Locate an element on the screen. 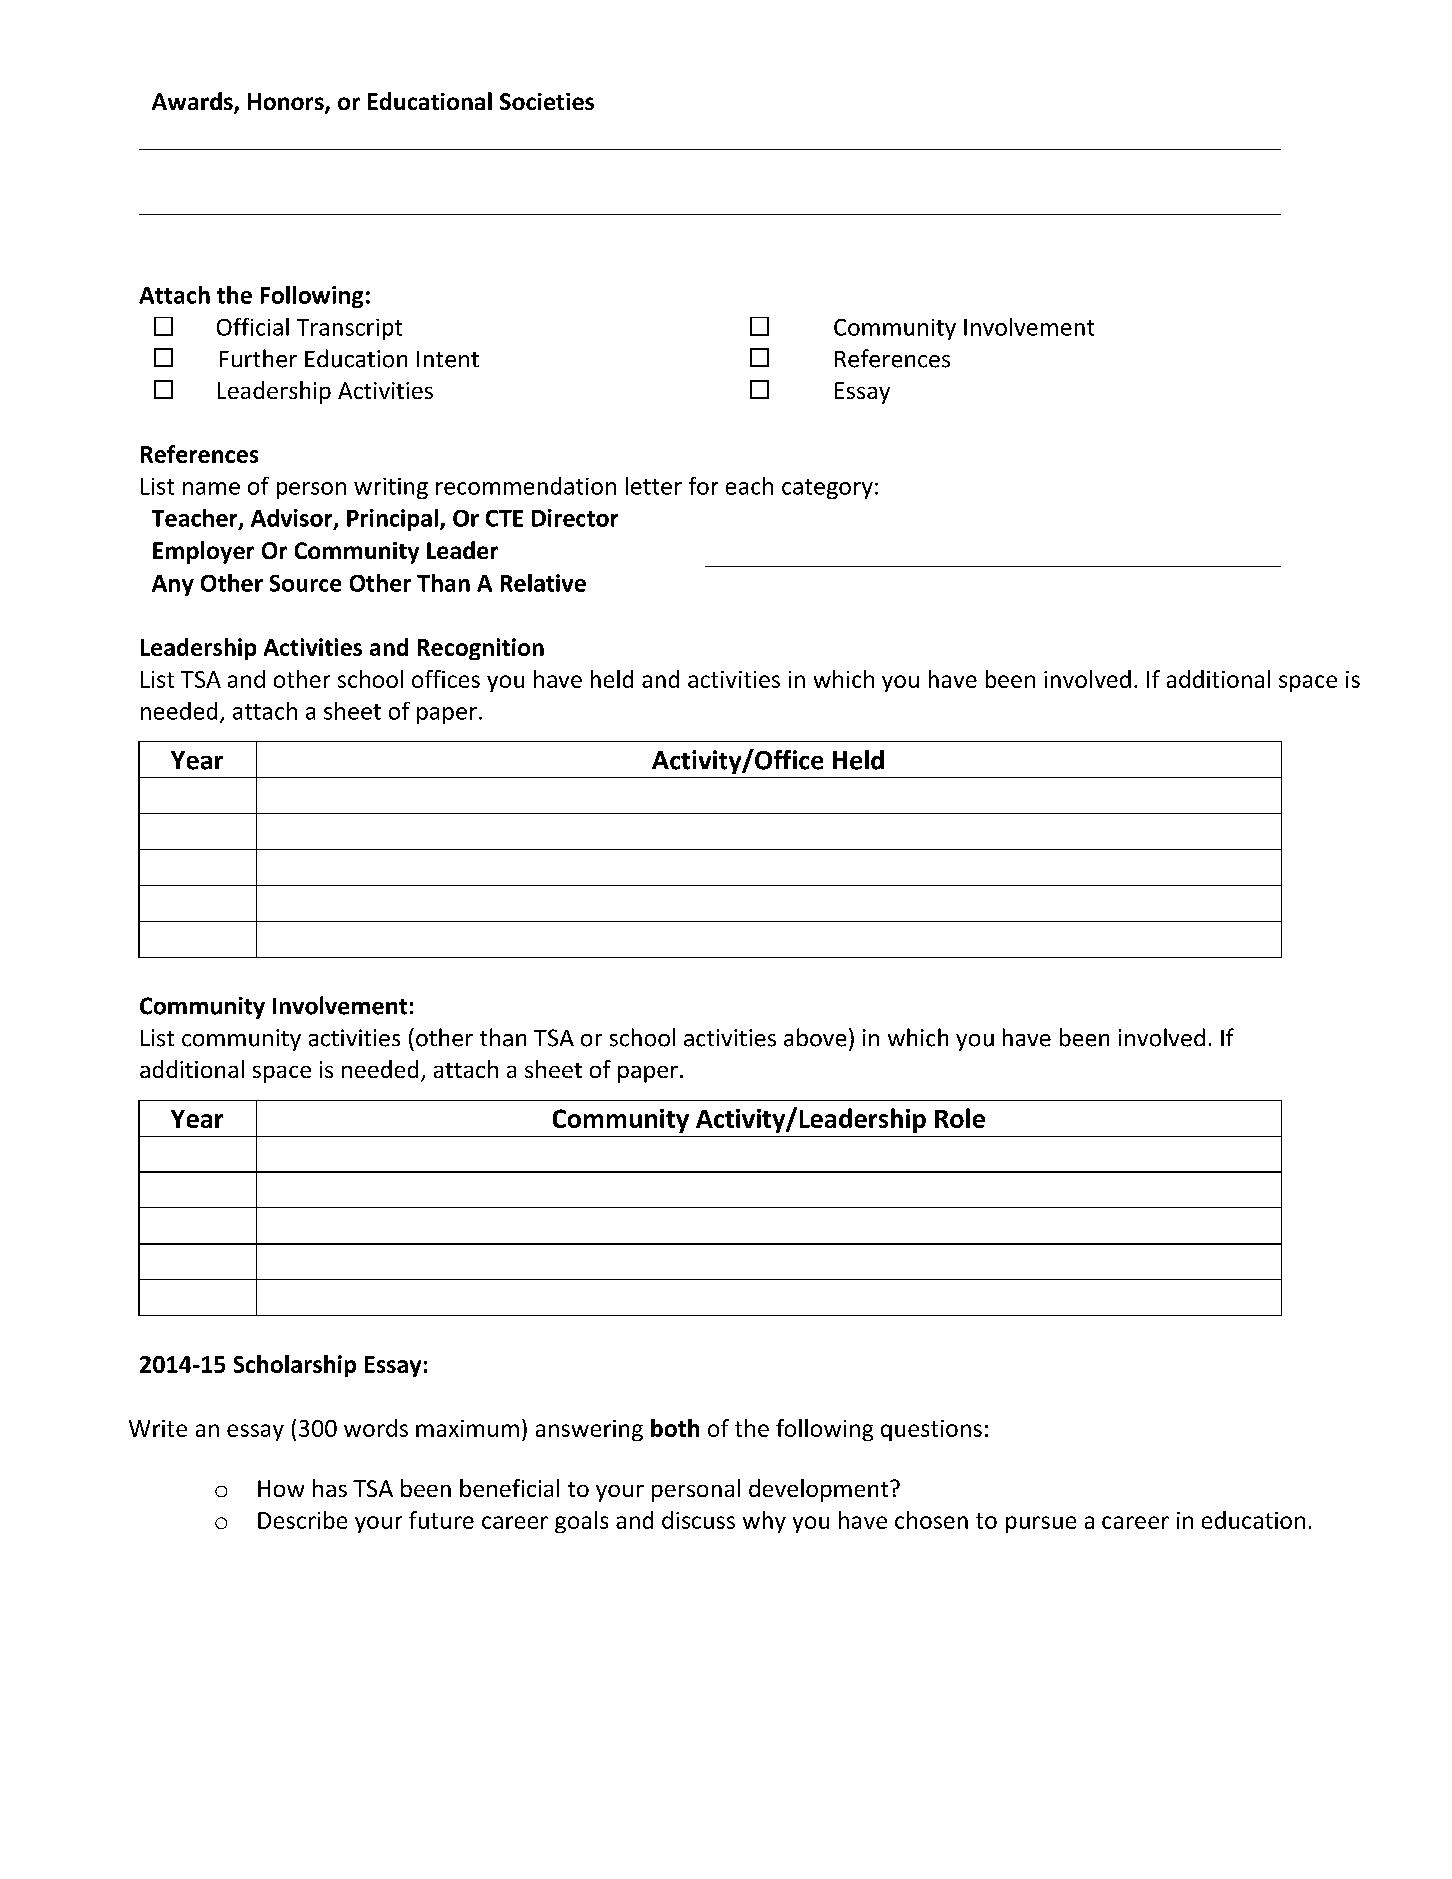 The image size is (1452, 1879). Societies is located at coordinates (547, 101).
